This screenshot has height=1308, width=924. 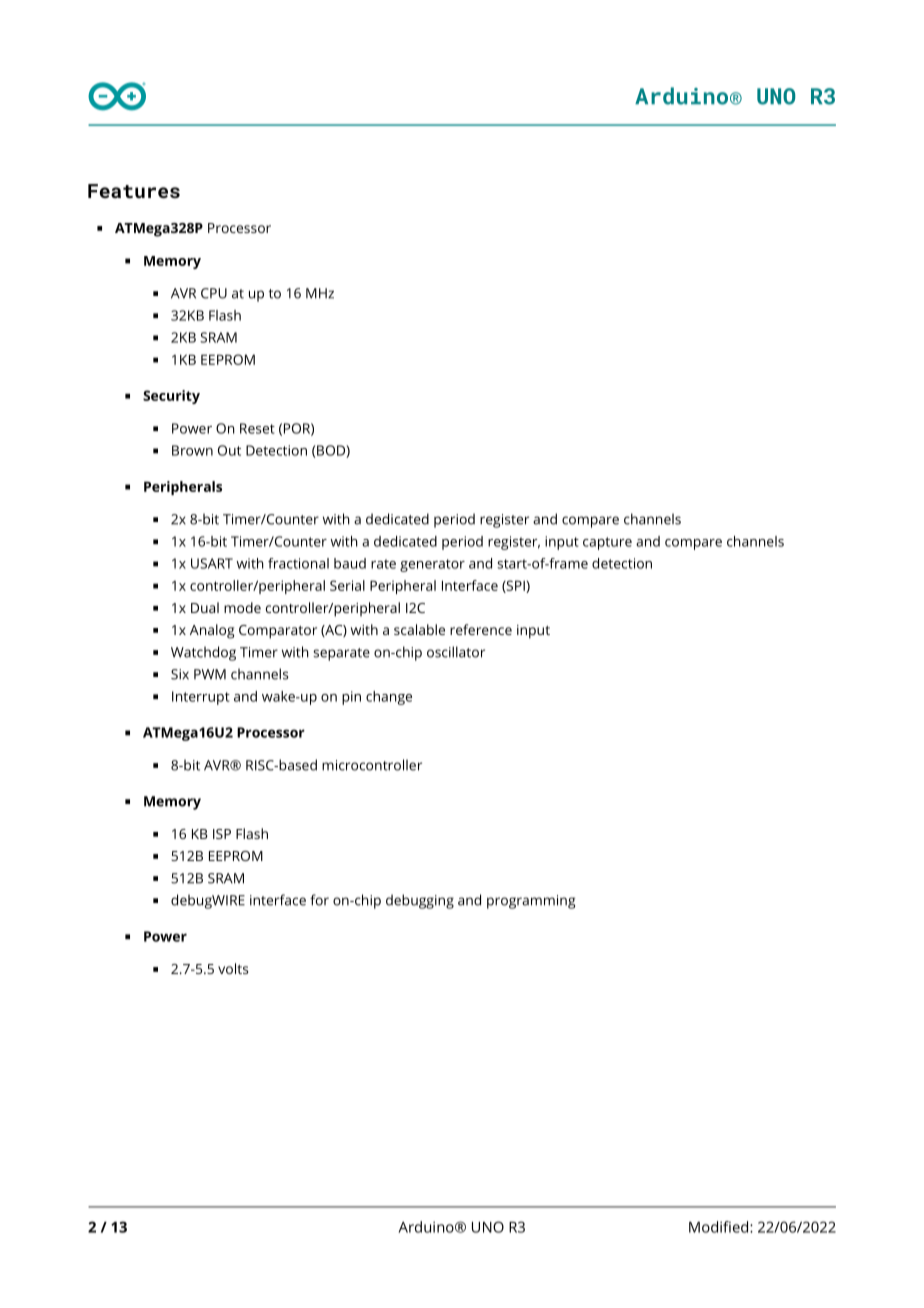 What do you see at coordinates (389, 698) in the screenshot?
I see `change` at bounding box center [389, 698].
